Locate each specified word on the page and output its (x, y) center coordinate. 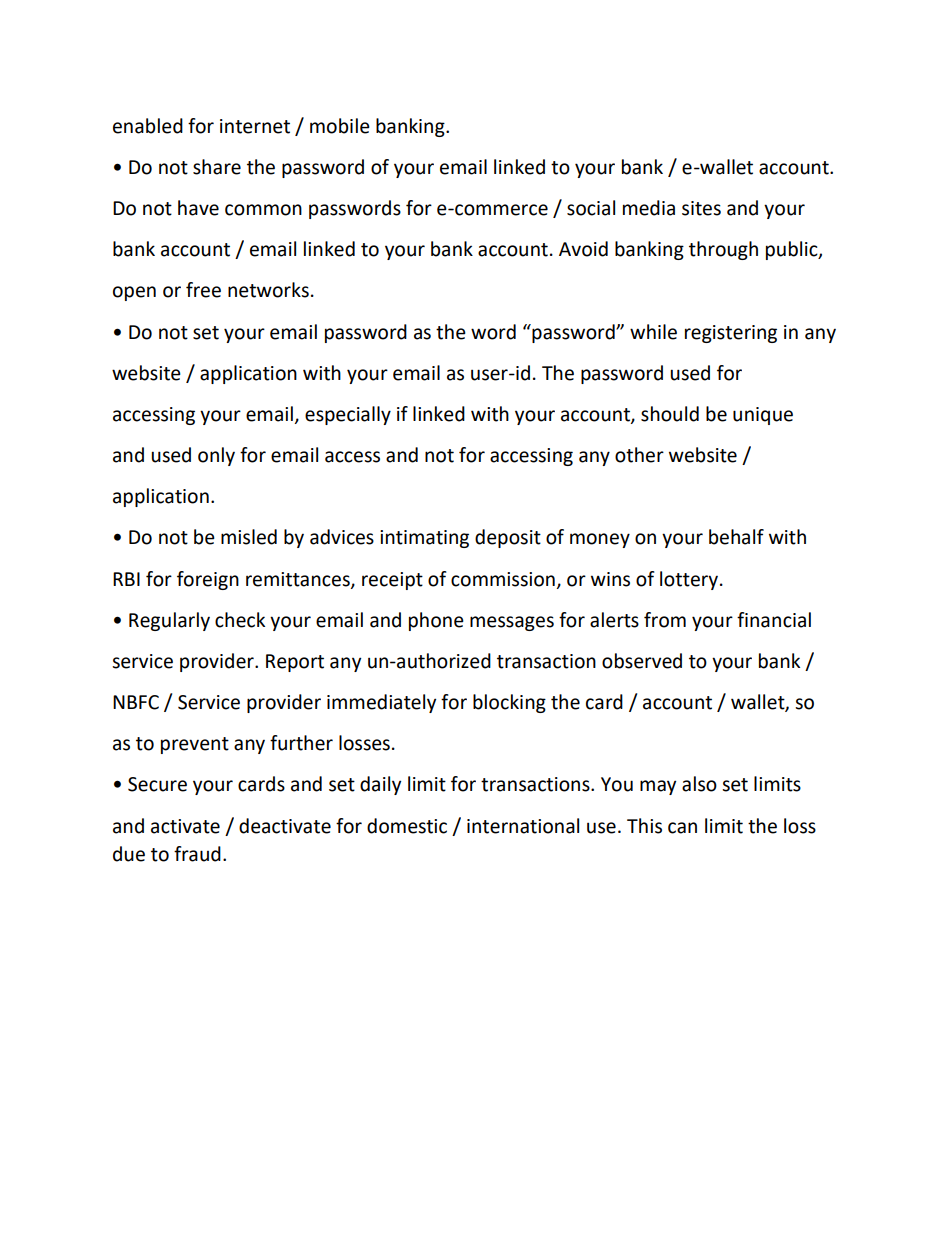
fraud (197, 854)
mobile (340, 126)
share (217, 167)
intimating (424, 539)
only (216, 456)
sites (701, 208)
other (639, 455)
